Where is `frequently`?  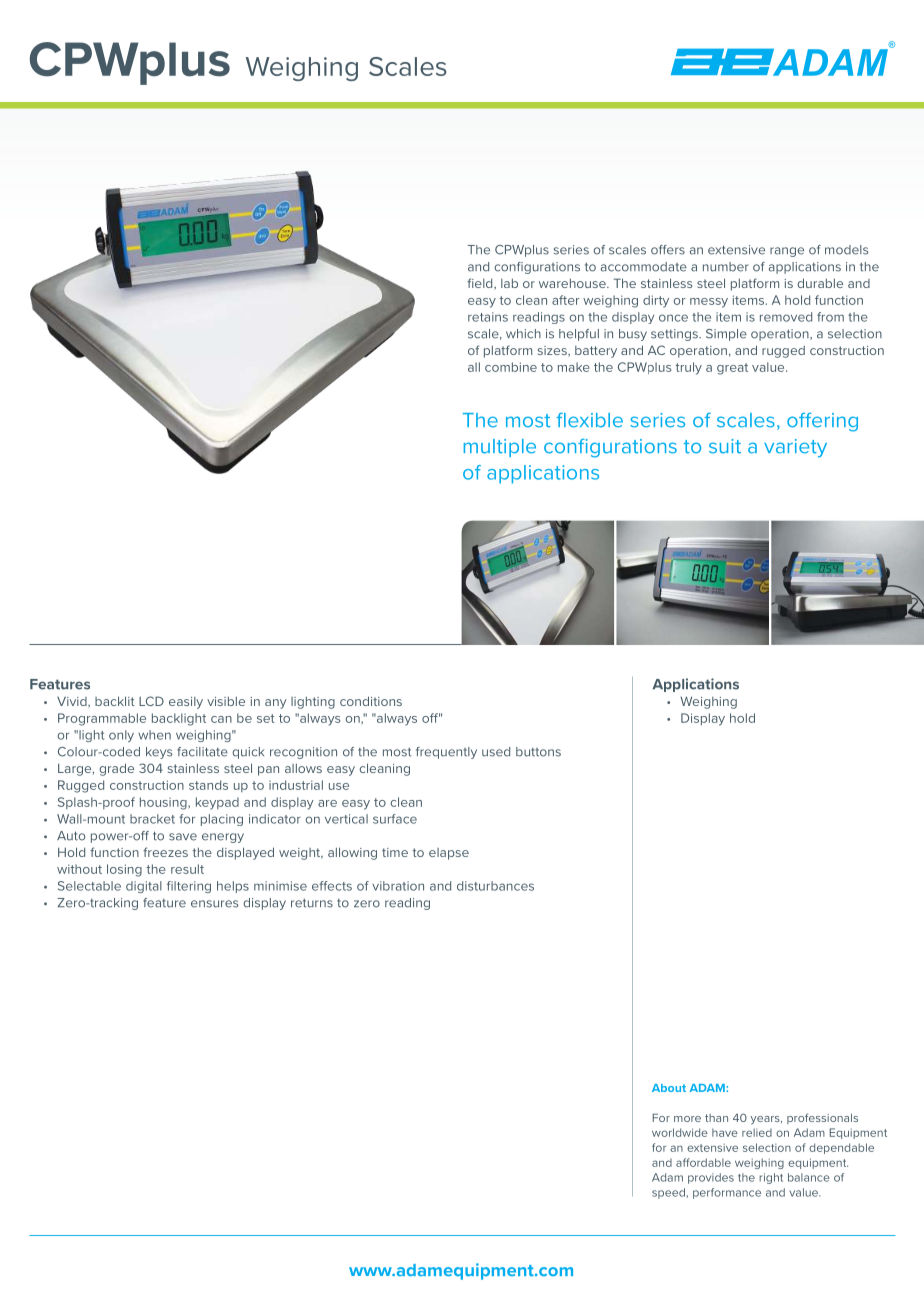 frequently is located at coordinates (446, 753).
